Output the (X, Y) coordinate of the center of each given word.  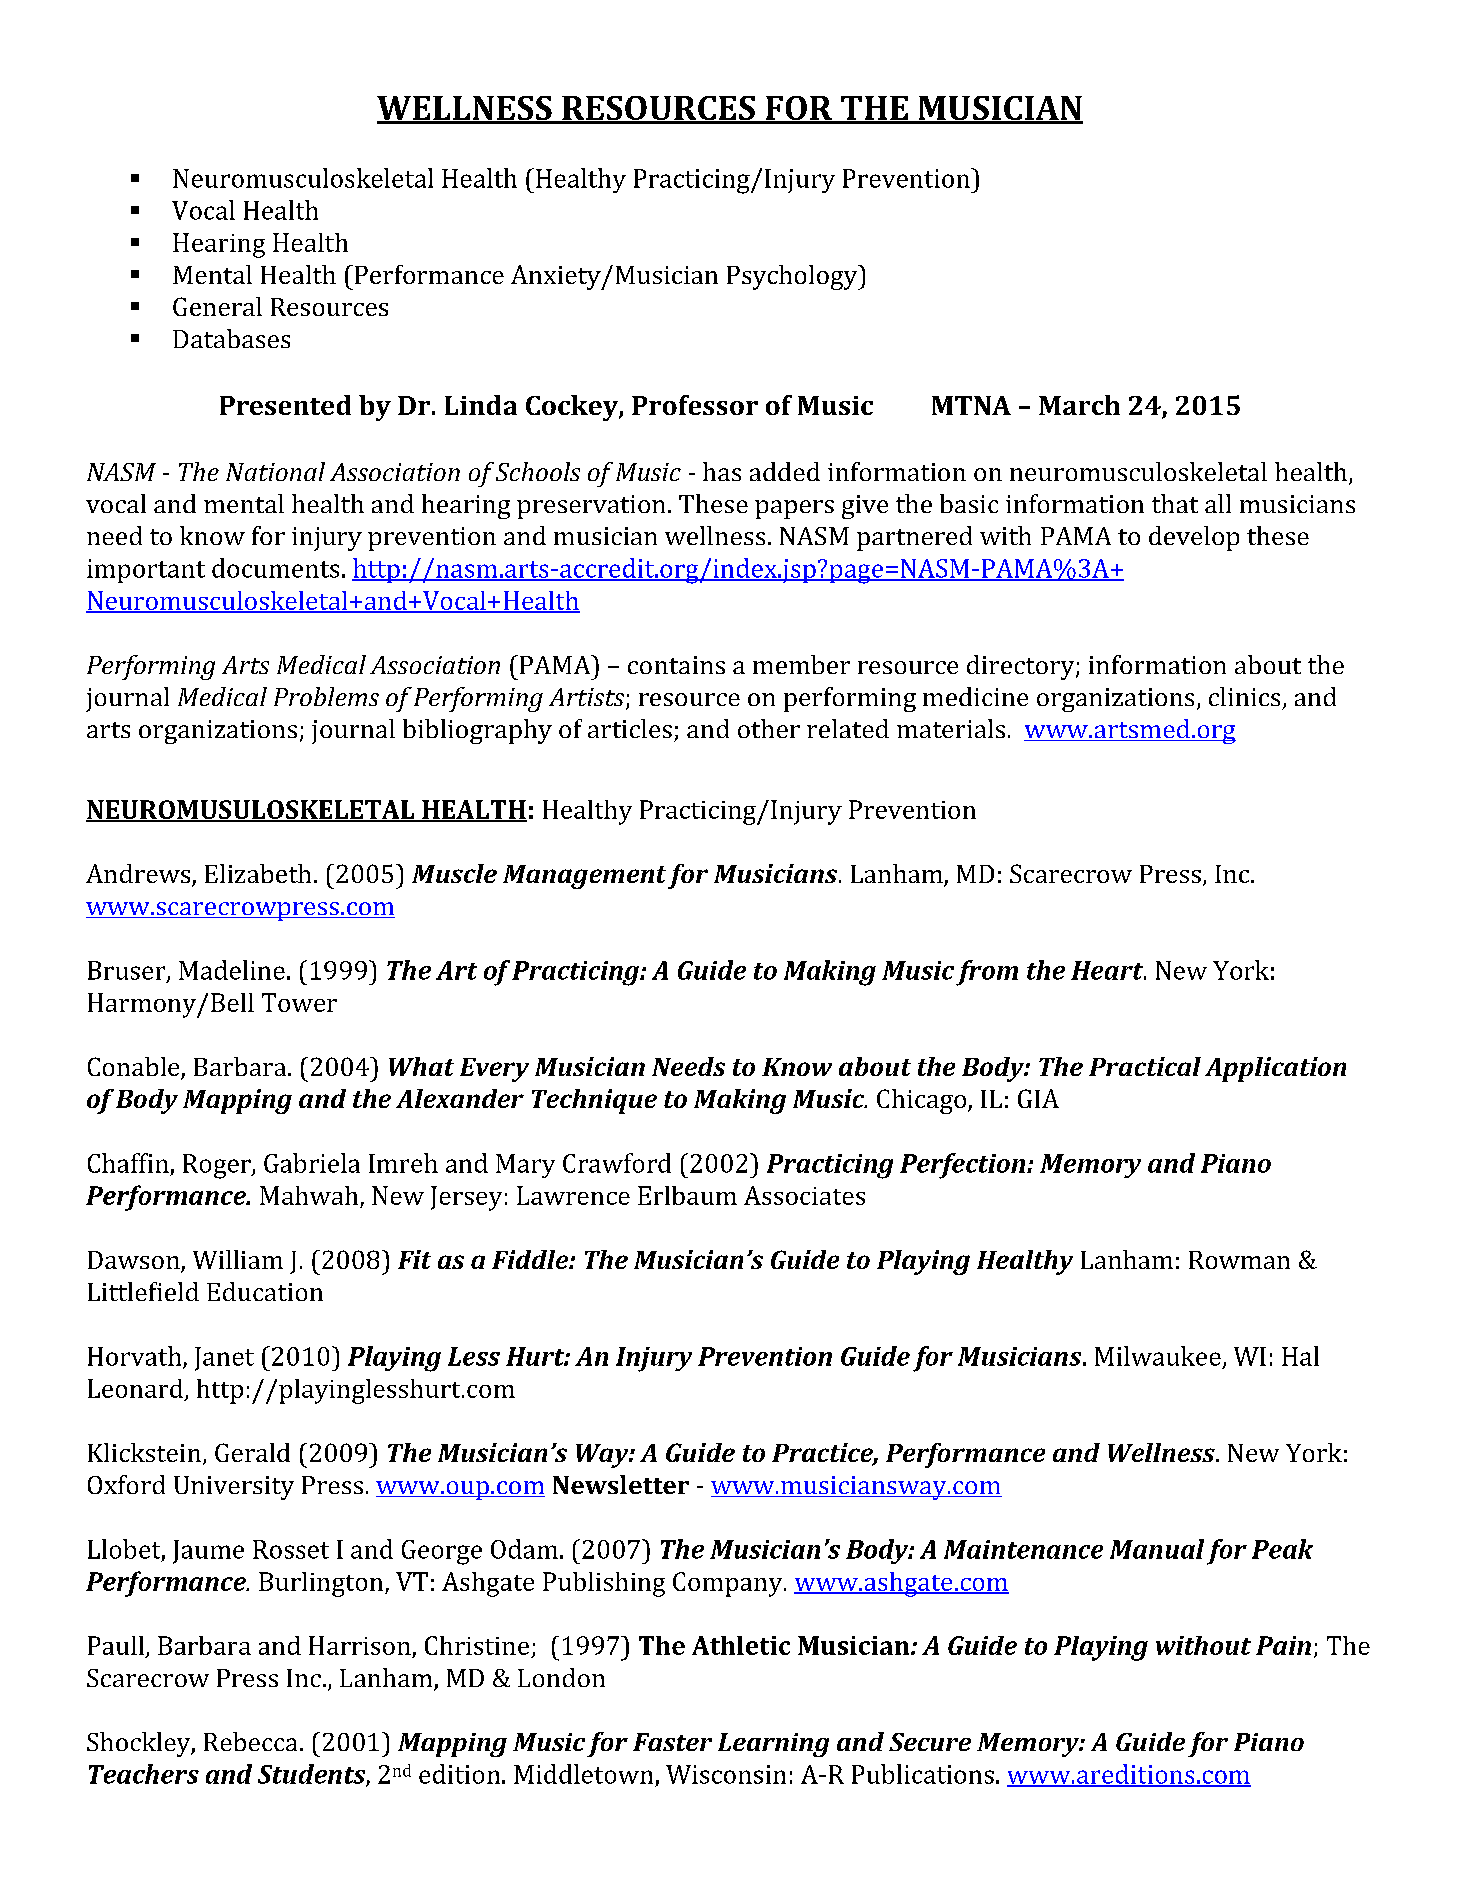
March (1079, 405)
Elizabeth (258, 873)
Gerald (252, 1452)
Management (584, 877)
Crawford (617, 1163)
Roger (218, 1166)
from (987, 973)
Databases (231, 338)
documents (275, 568)
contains (676, 665)
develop (1194, 538)
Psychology (793, 277)
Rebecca (250, 1741)
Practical (1145, 1066)
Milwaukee (1158, 1356)
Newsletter (621, 1484)
